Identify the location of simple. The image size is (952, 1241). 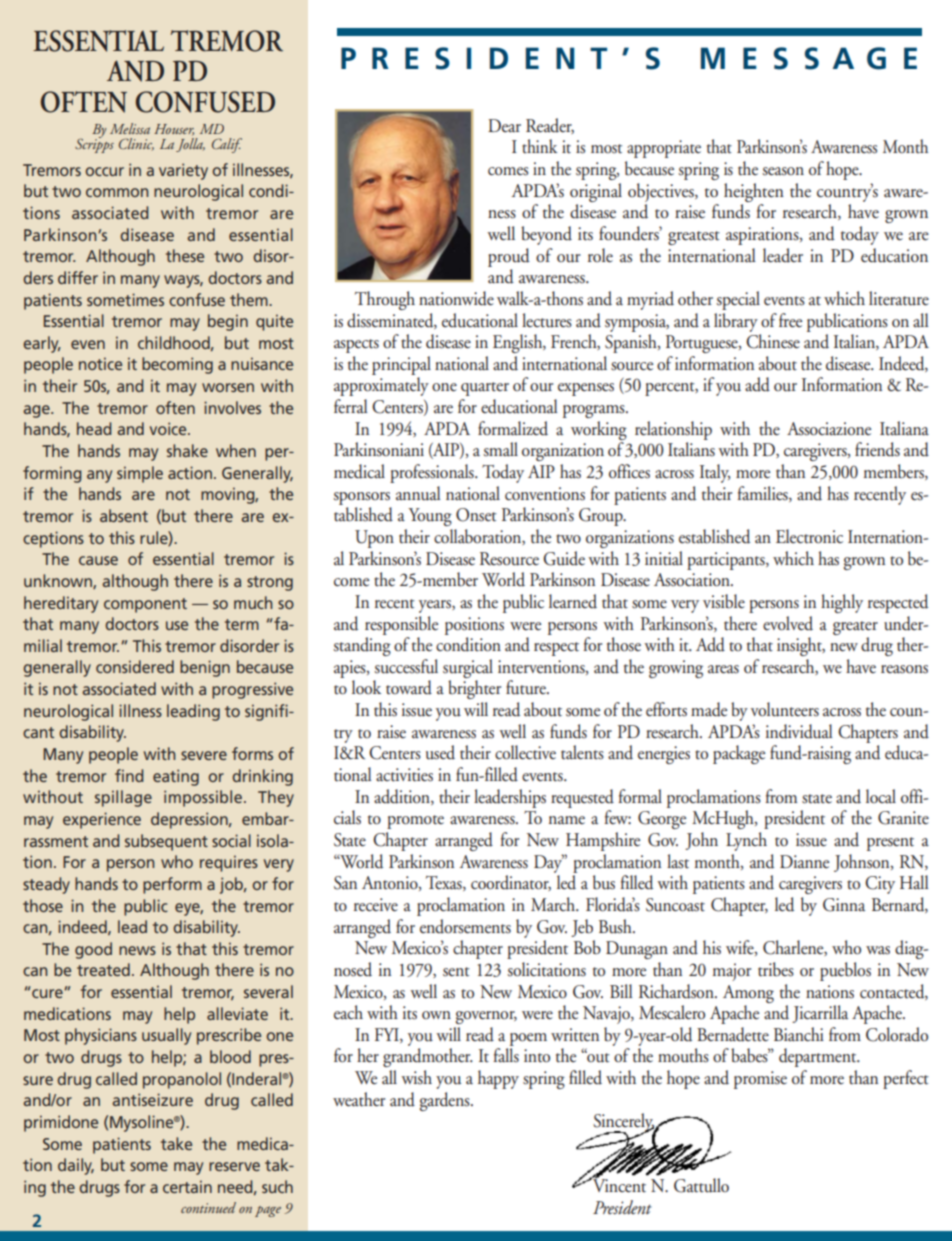
(140, 474).
